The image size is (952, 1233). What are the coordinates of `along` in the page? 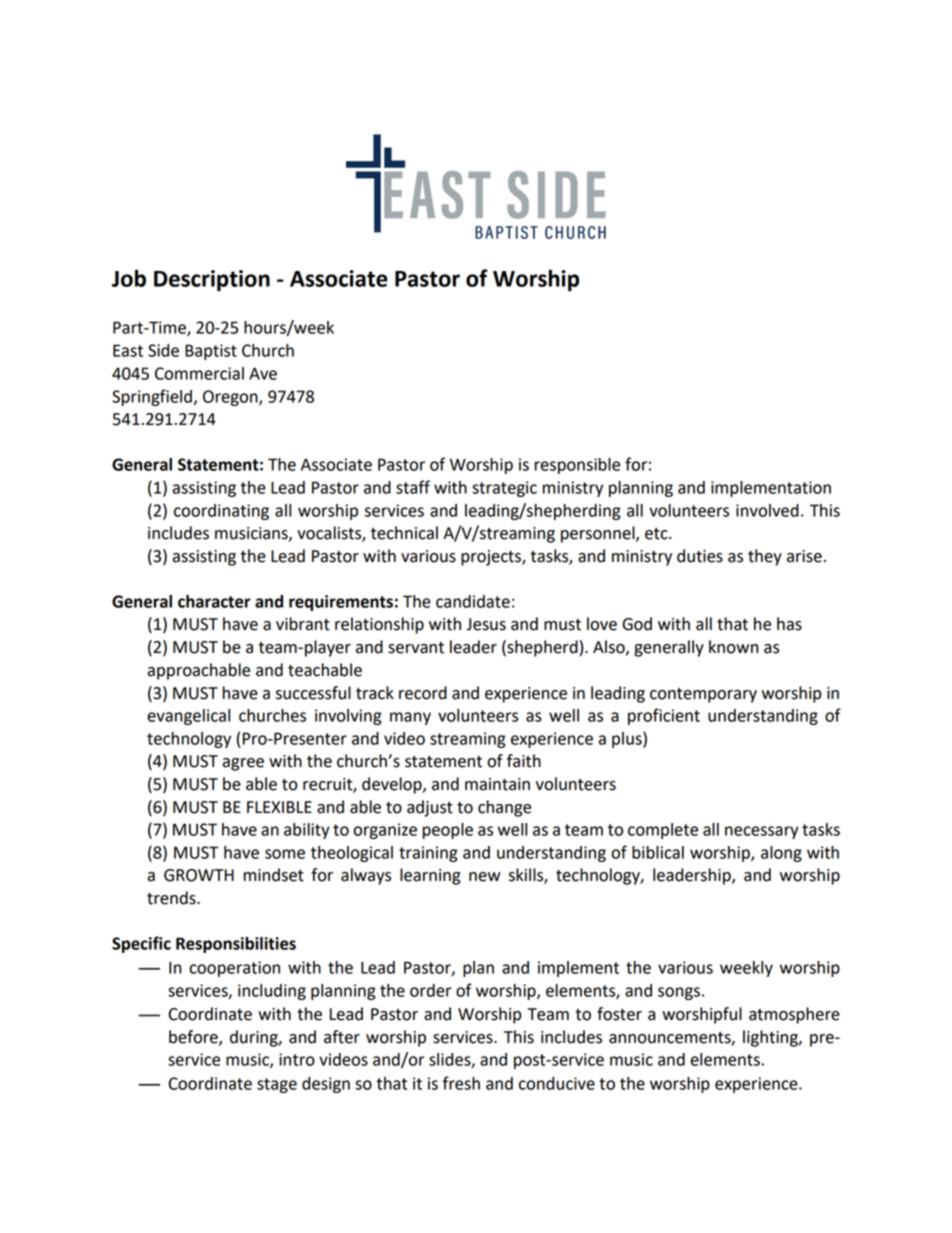 It's located at (781, 854).
